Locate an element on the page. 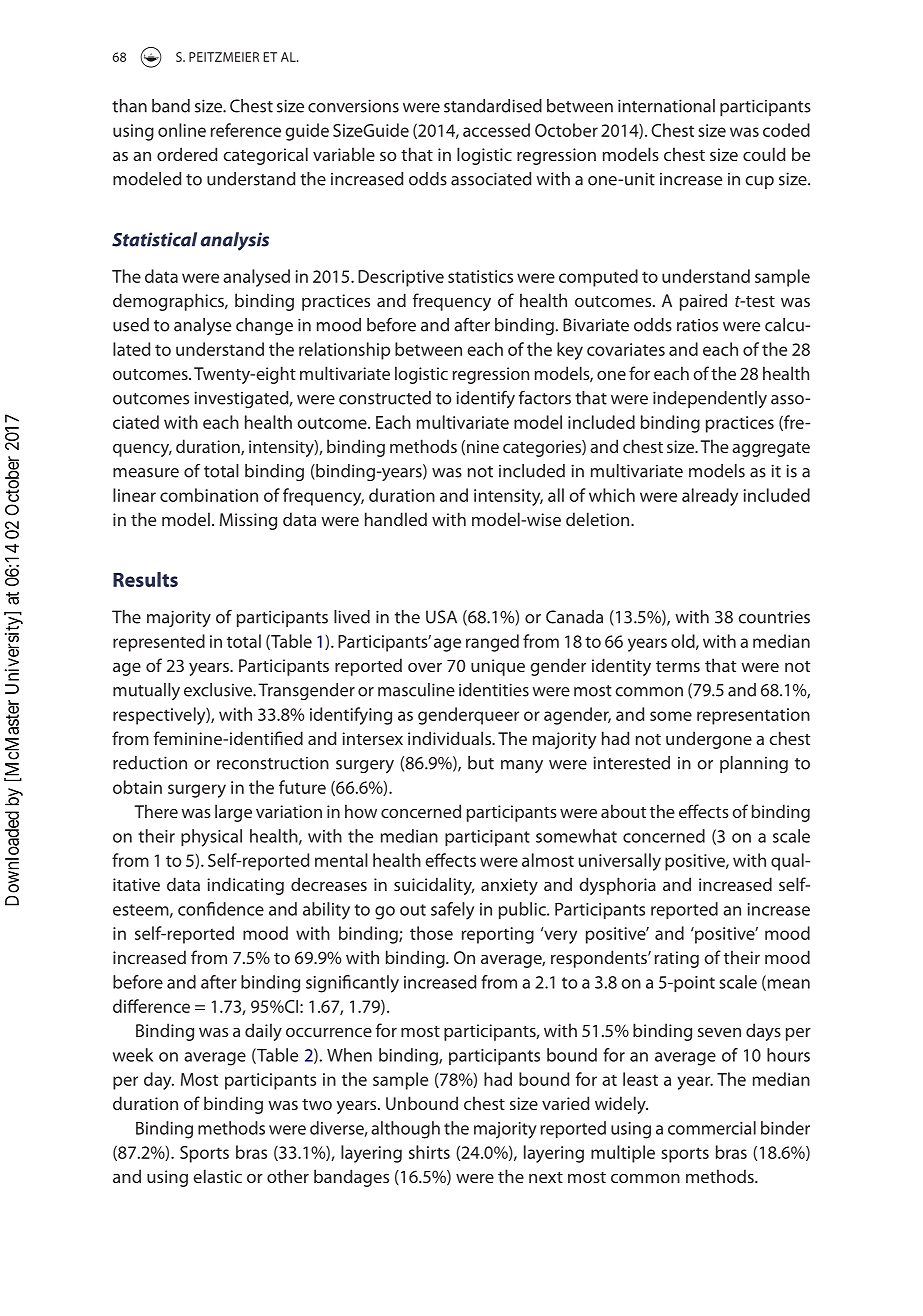  international is located at coordinates (666, 106).
